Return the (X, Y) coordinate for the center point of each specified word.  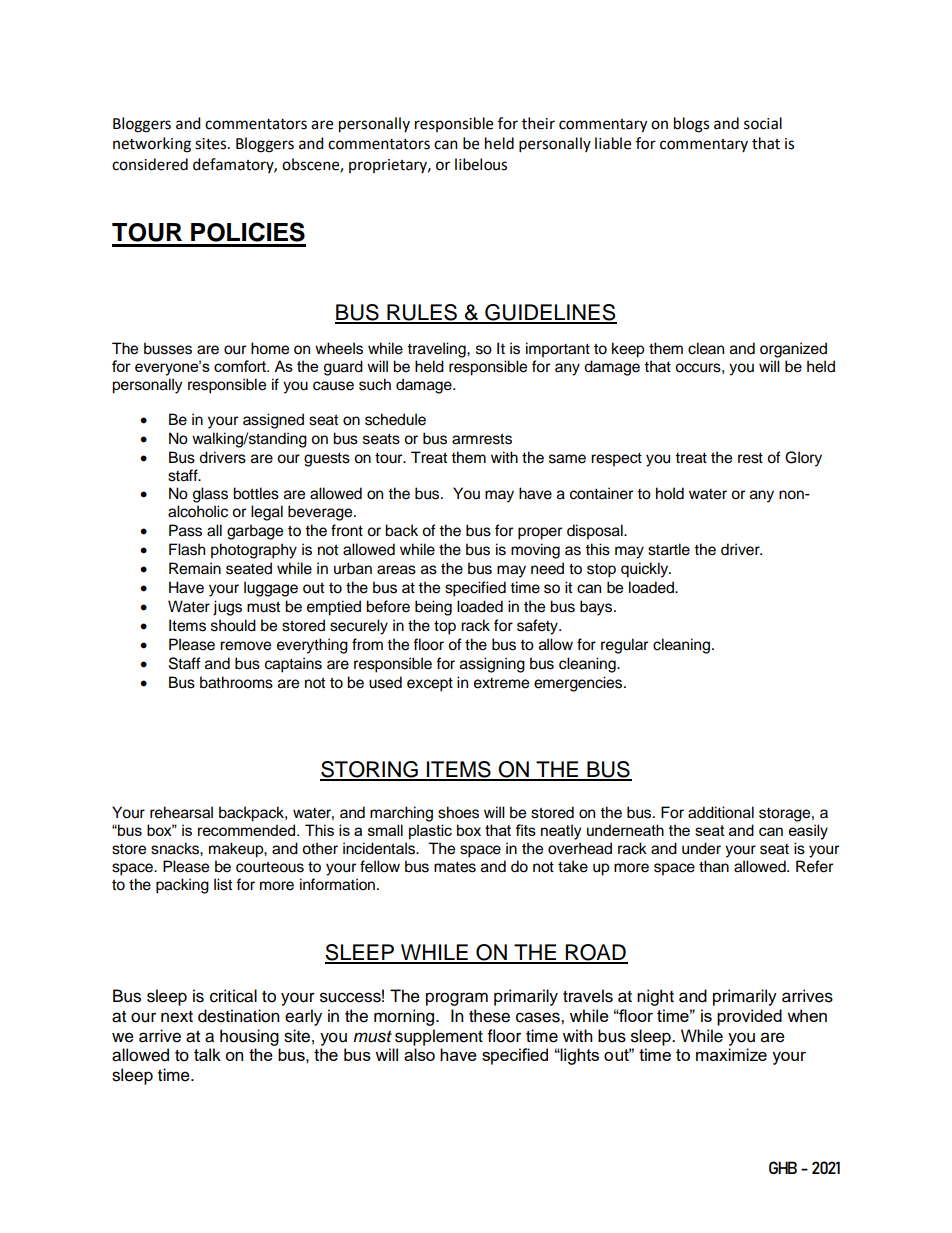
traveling (437, 350)
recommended (248, 830)
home (270, 348)
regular (624, 646)
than (714, 866)
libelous (481, 164)
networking (152, 145)
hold (670, 493)
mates (455, 867)
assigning (492, 665)
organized (793, 350)
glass (210, 495)
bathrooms (236, 682)
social (763, 123)
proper (540, 533)
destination (239, 1016)
